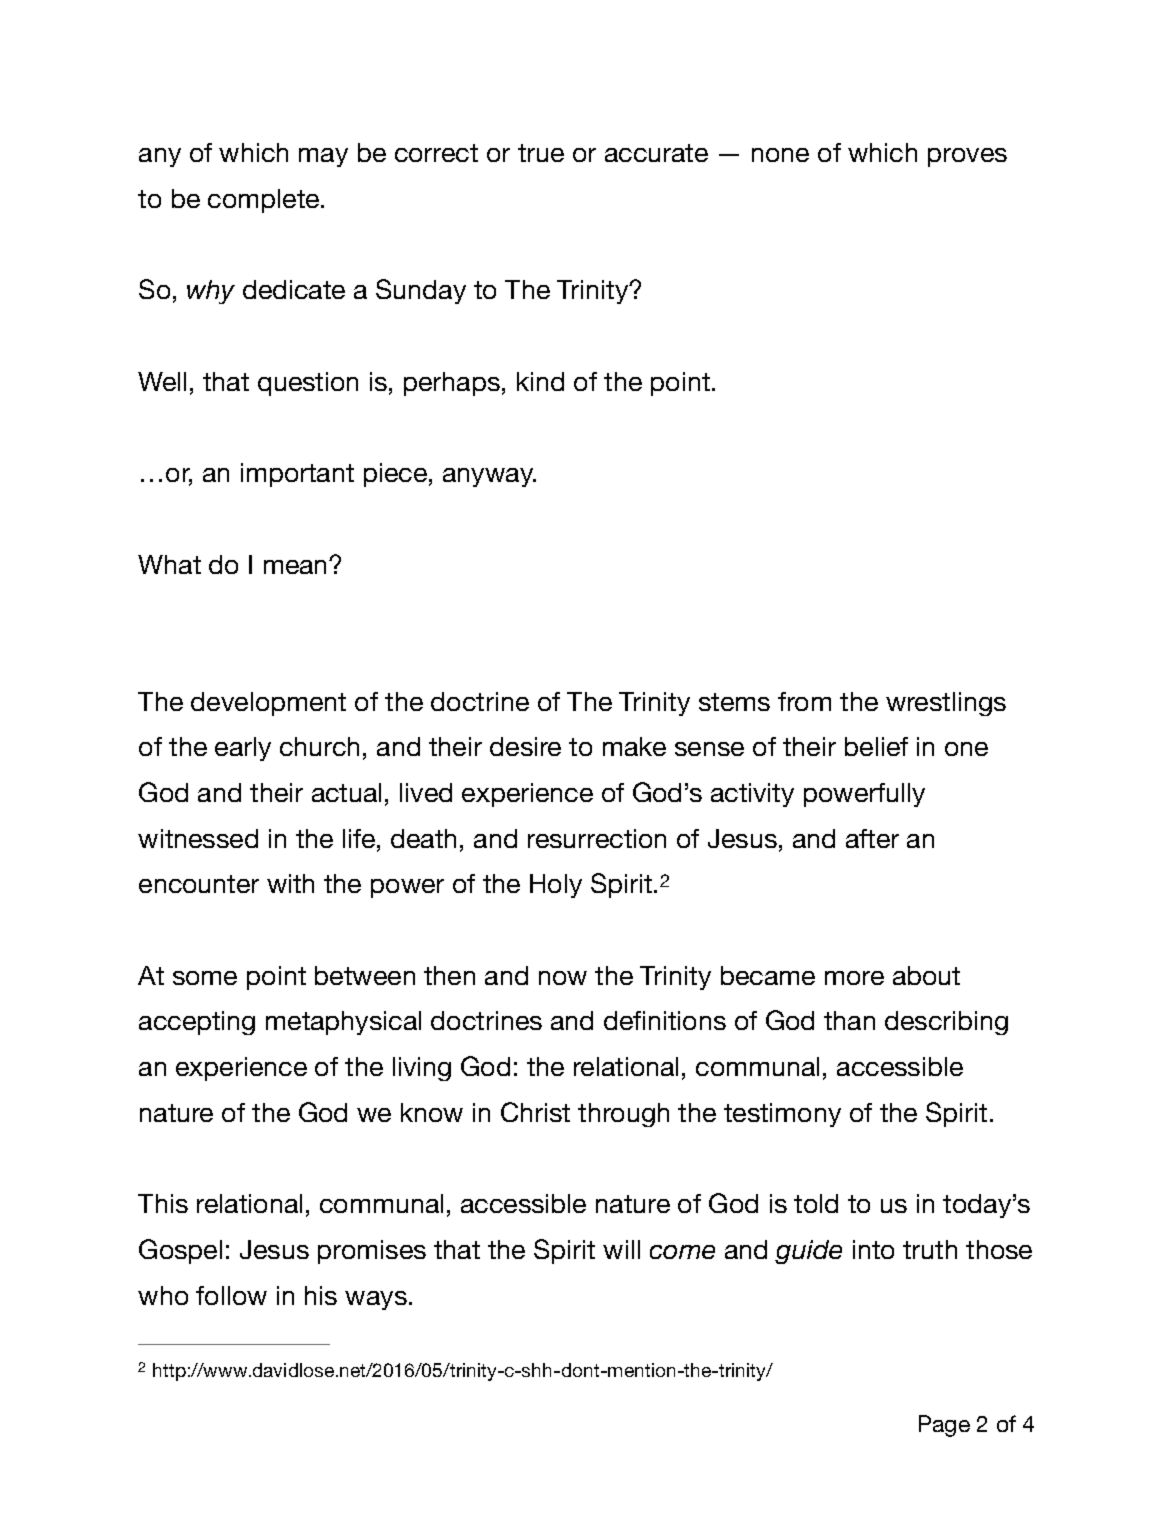  I want to click on belief, so click(876, 746).
